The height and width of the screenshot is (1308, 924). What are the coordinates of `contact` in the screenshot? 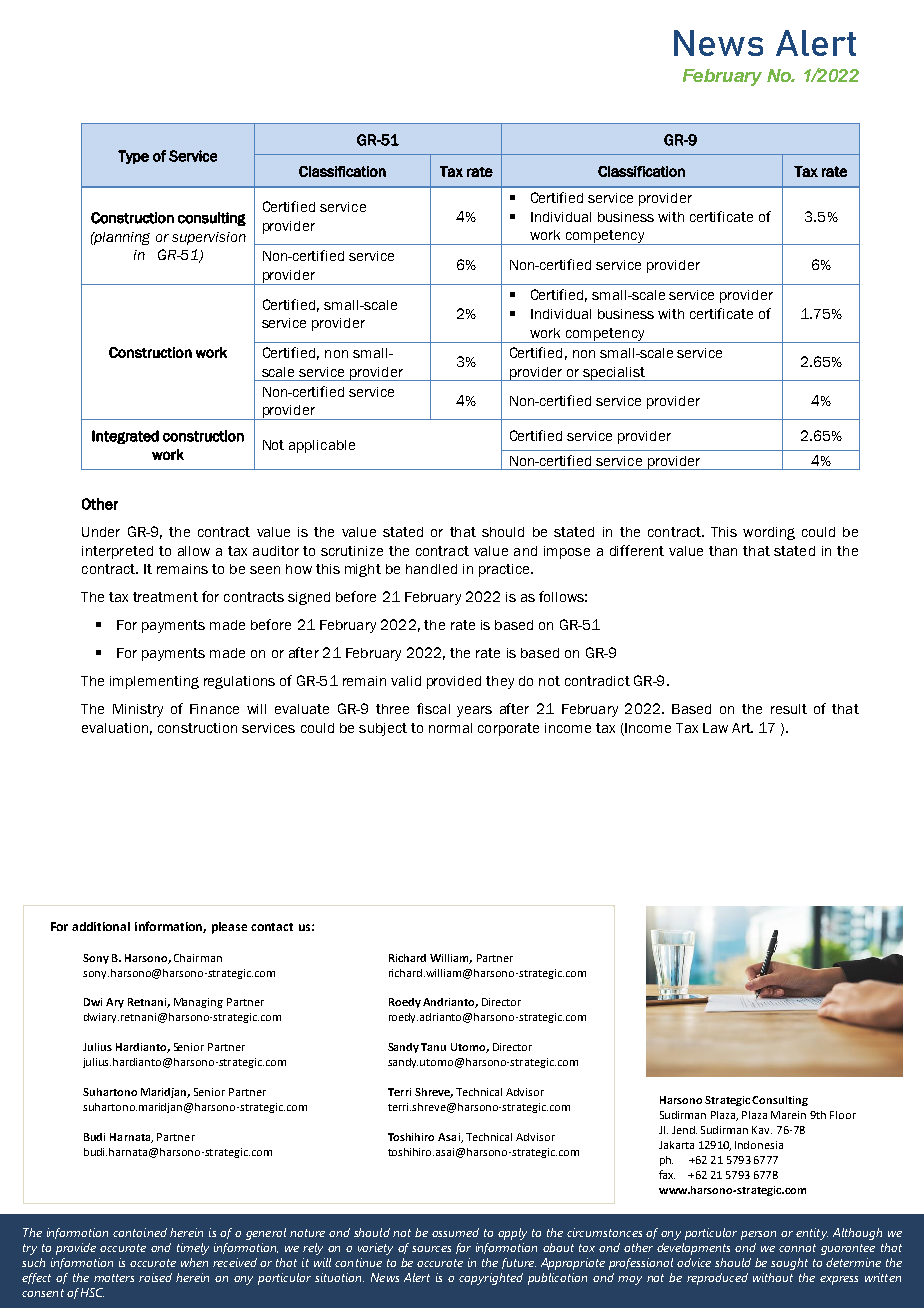 It's located at (272, 927).
